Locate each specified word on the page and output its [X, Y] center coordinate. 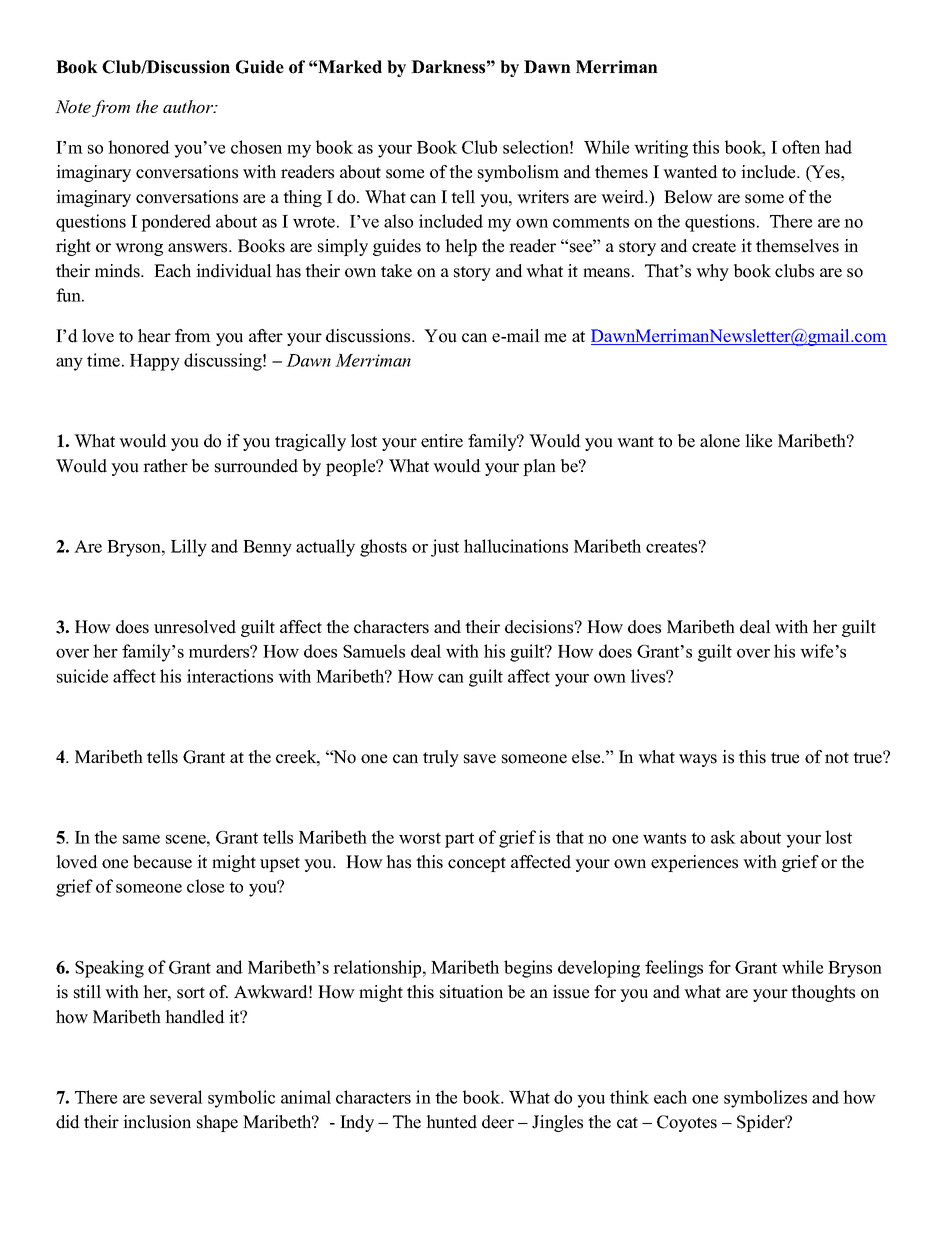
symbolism [518, 173]
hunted [451, 1122]
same [141, 839]
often [801, 147]
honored [139, 147]
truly [441, 758]
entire [442, 441]
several [176, 1097]
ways [698, 760]
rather [165, 466]
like [758, 441]
